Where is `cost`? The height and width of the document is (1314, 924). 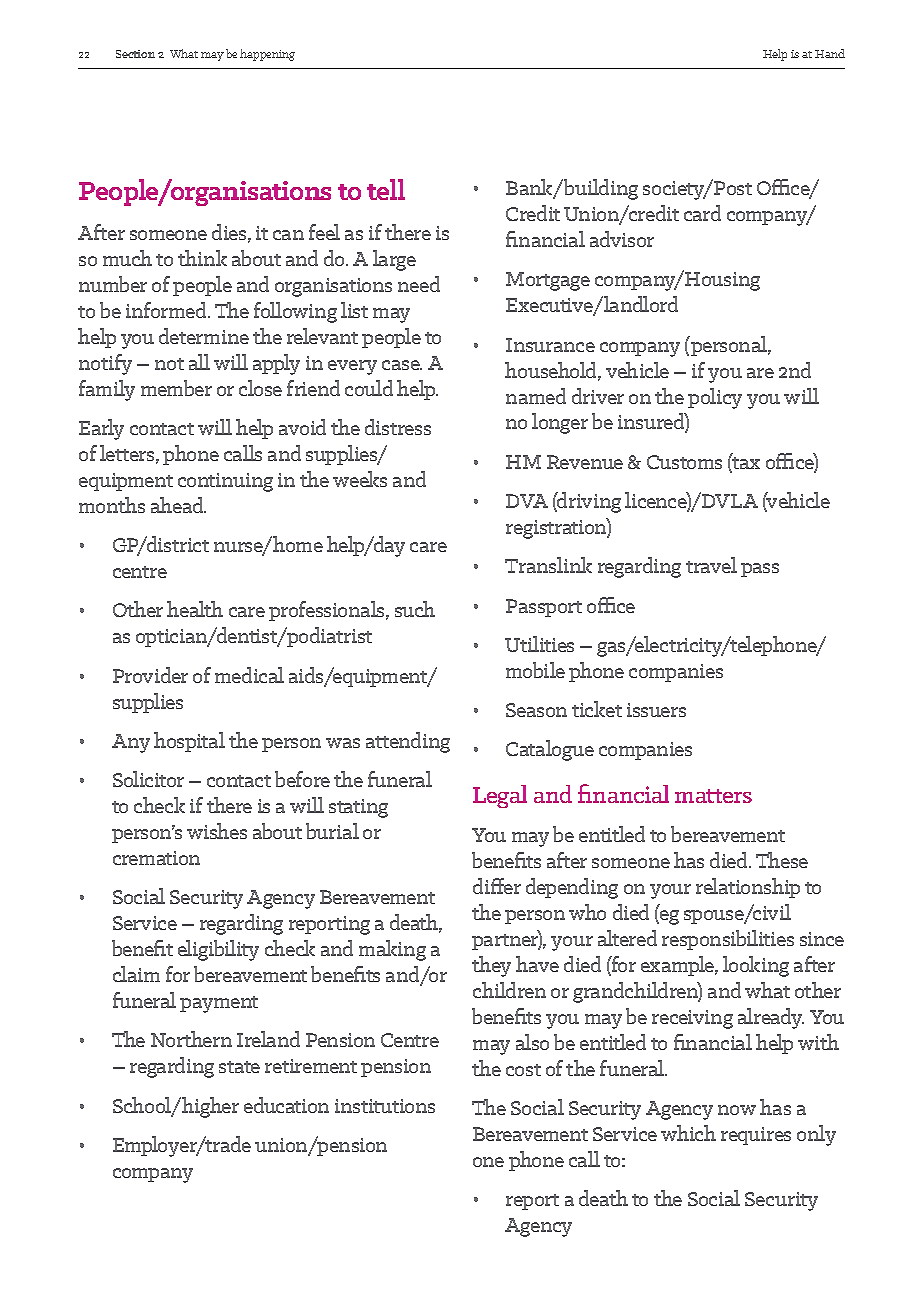
cost is located at coordinates (523, 1070).
